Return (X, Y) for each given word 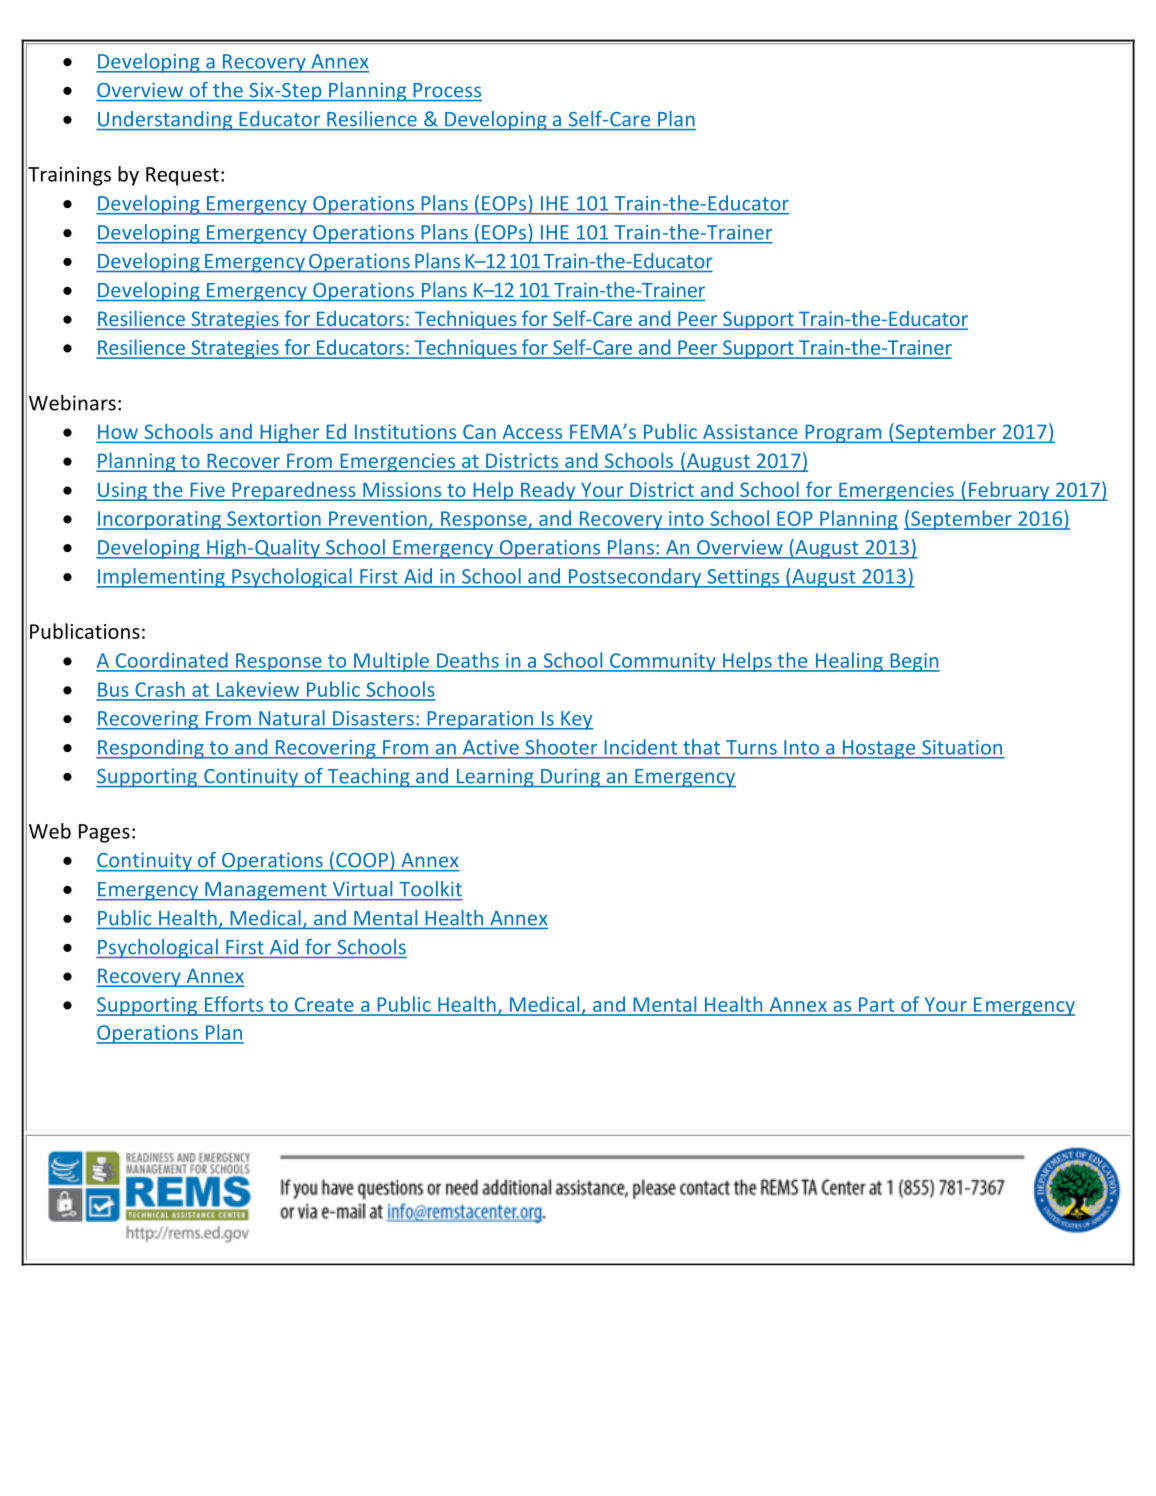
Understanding (165, 121)
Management (266, 891)
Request (182, 176)
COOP (362, 860)
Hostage (879, 749)
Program (843, 433)
